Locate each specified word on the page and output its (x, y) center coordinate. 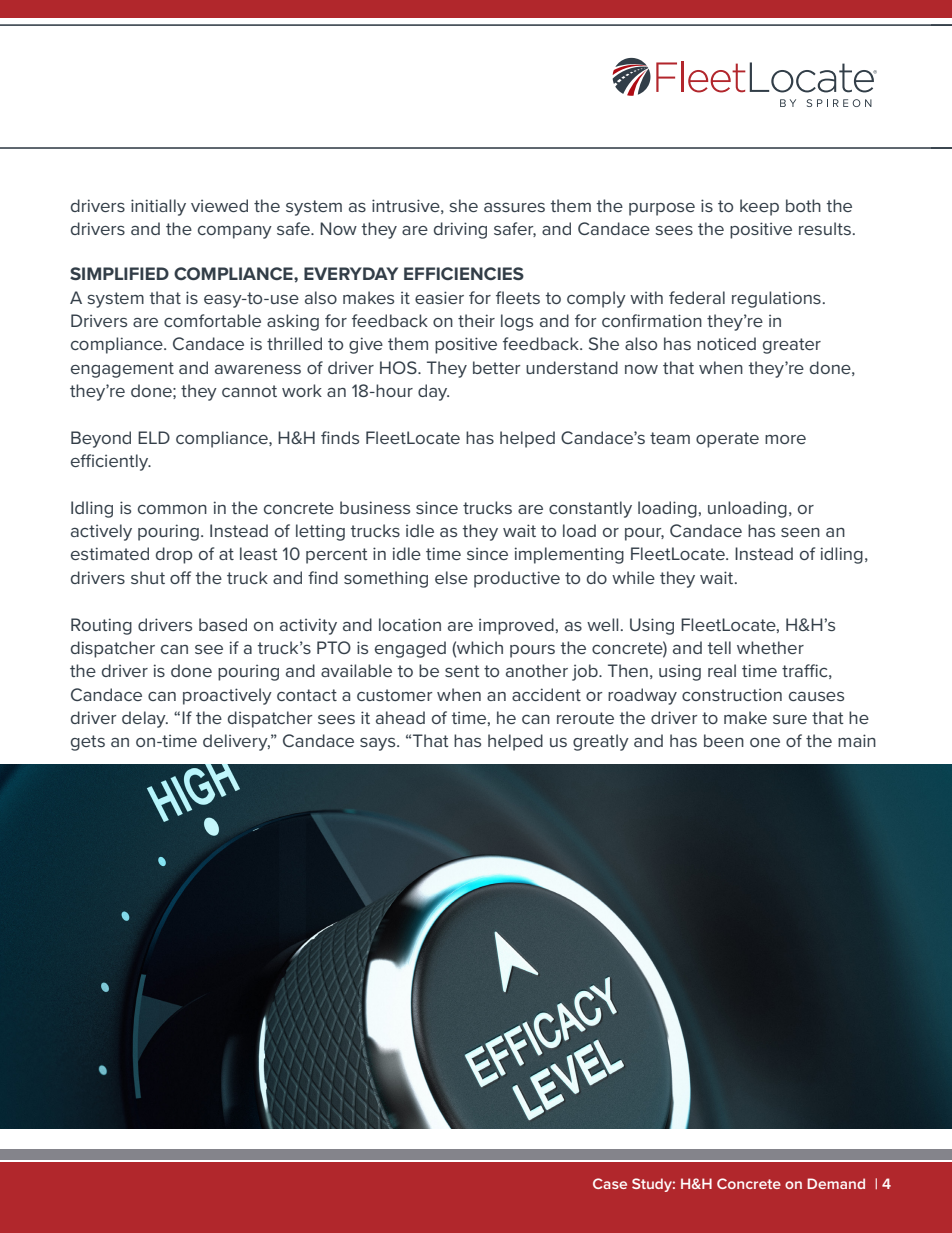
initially (158, 207)
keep (759, 207)
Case (610, 1183)
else (451, 577)
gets (88, 743)
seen (800, 532)
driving (460, 230)
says (379, 744)
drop (174, 555)
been (724, 740)
